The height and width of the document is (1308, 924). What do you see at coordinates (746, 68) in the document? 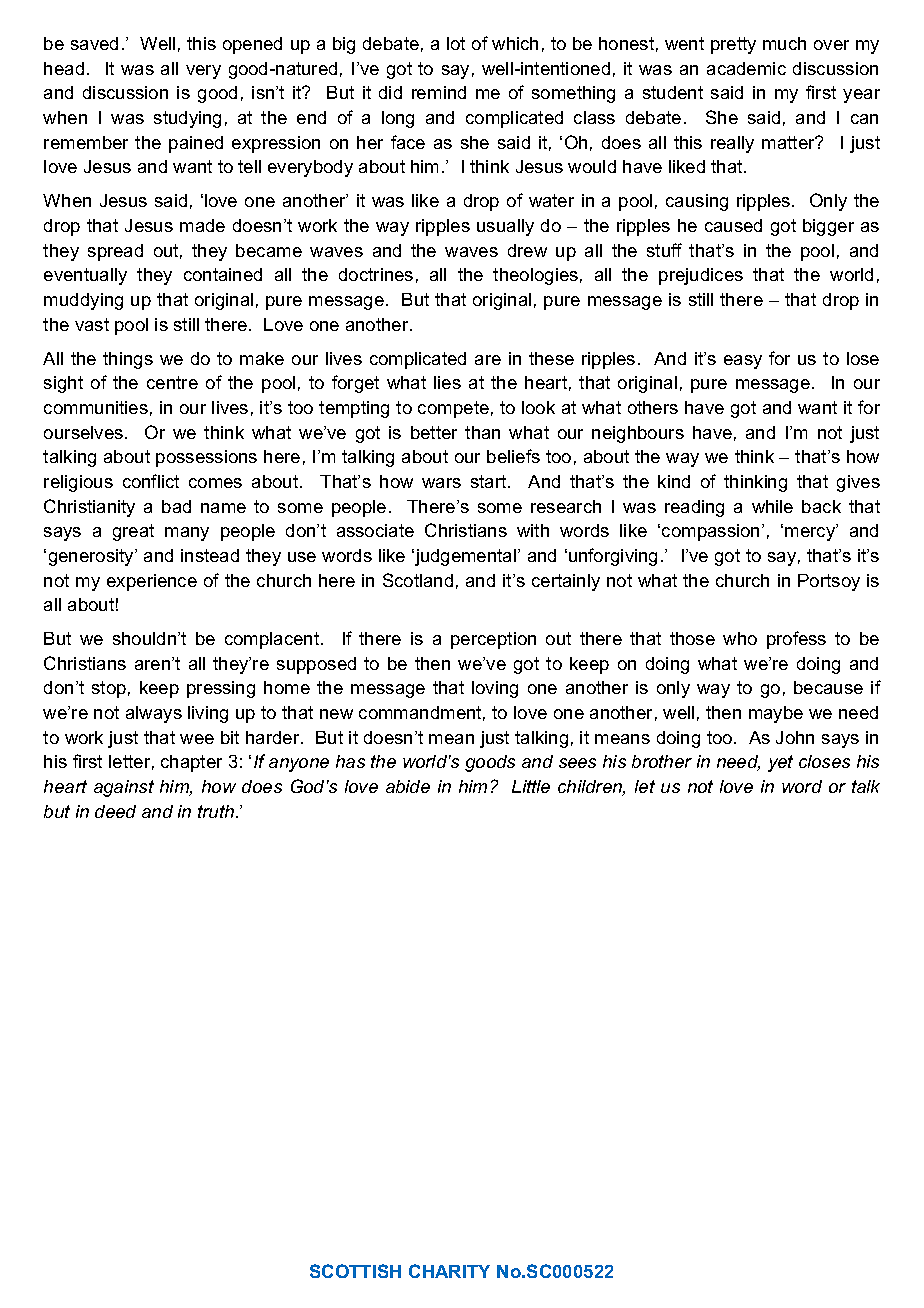
I see `academic` at bounding box center [746, 68].
